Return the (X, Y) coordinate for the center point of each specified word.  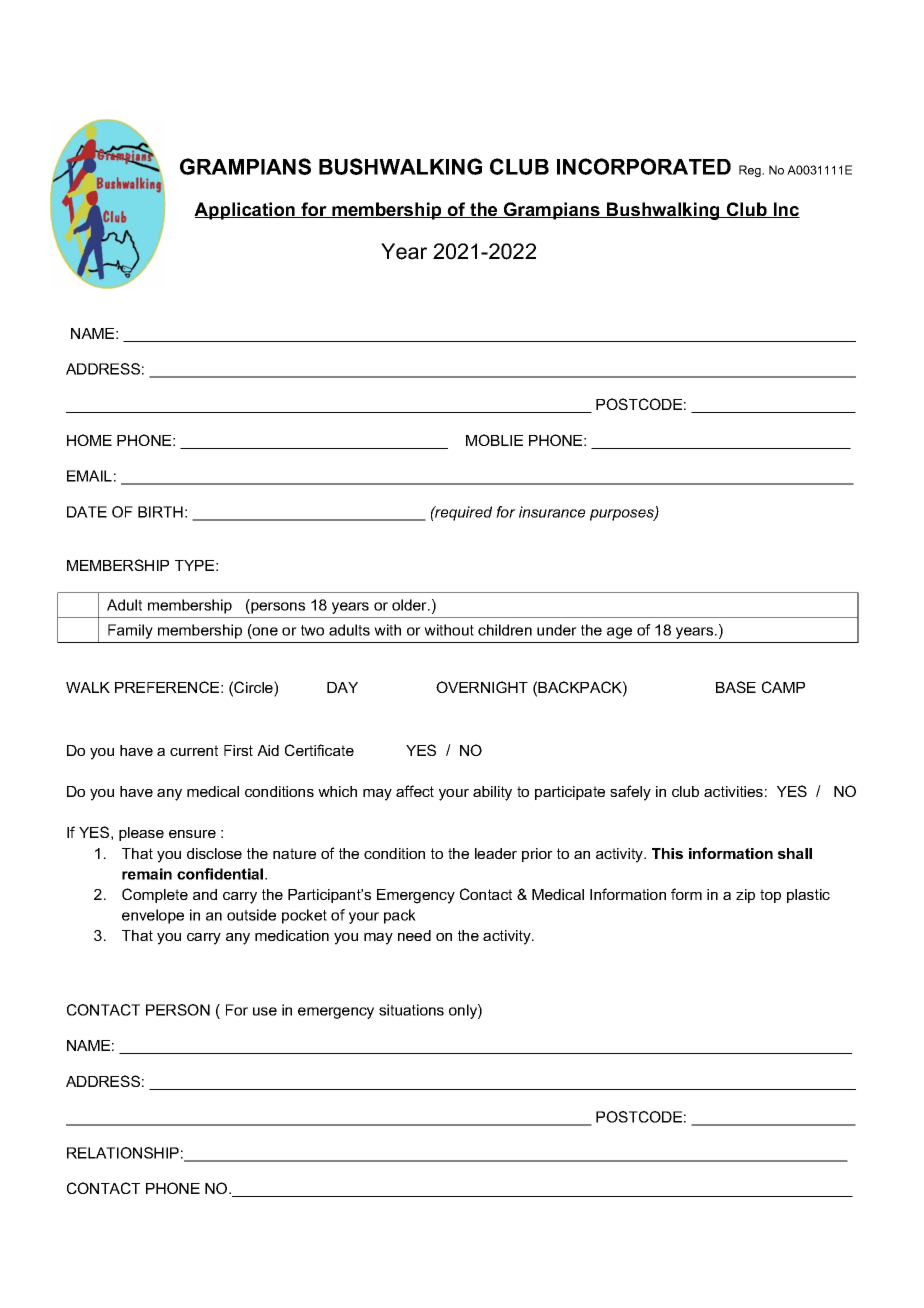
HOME (89, 440)
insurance (552, 512)
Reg (751, 171)
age (619, 633)
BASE (736, 687)
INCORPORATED (644, 166)
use (265, 1011)
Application (246, 211)
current (194, 750)
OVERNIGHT (482, 687)
